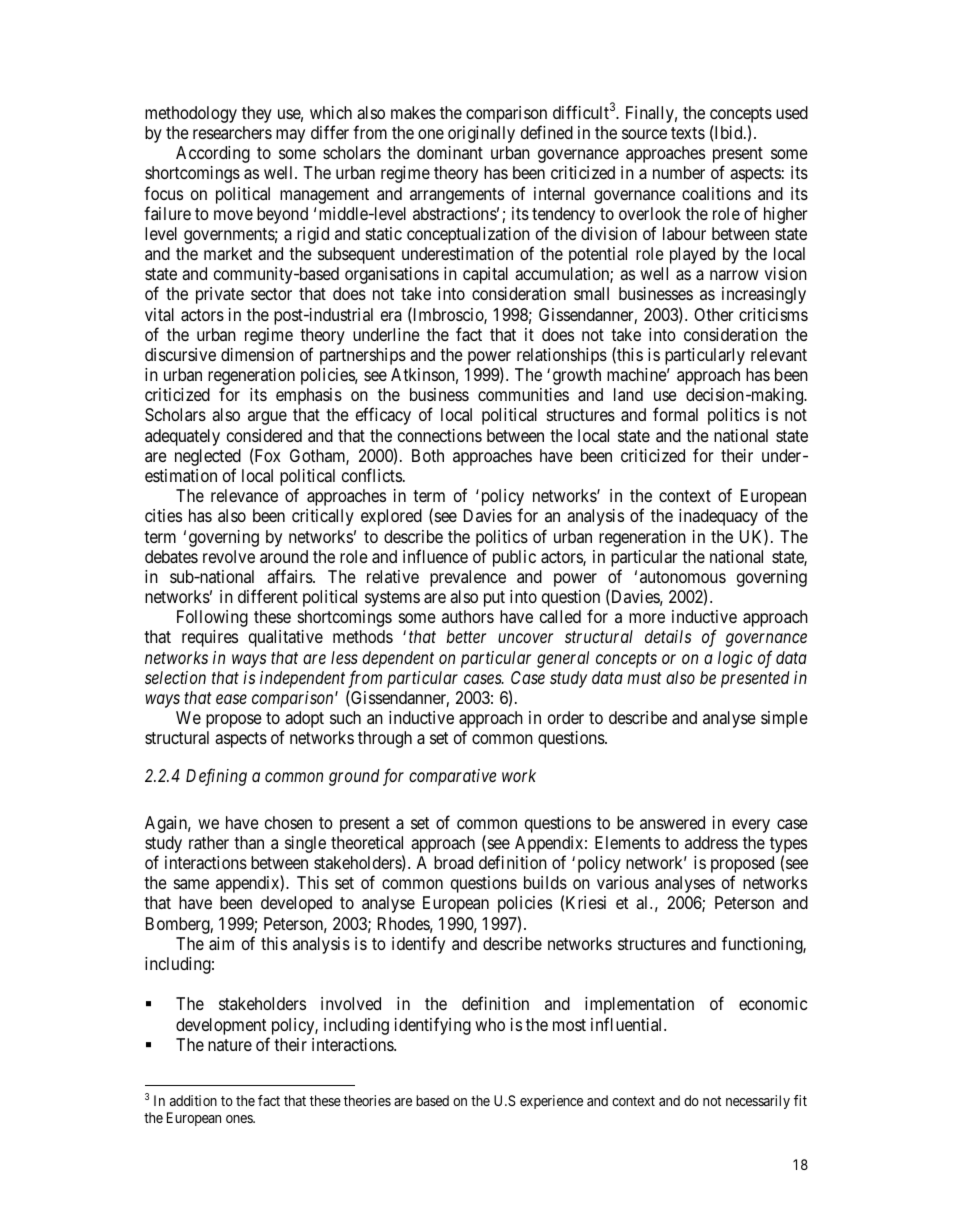  Describe the element at coordinates (230, 1045) in the image. I see `nature` at that location.
